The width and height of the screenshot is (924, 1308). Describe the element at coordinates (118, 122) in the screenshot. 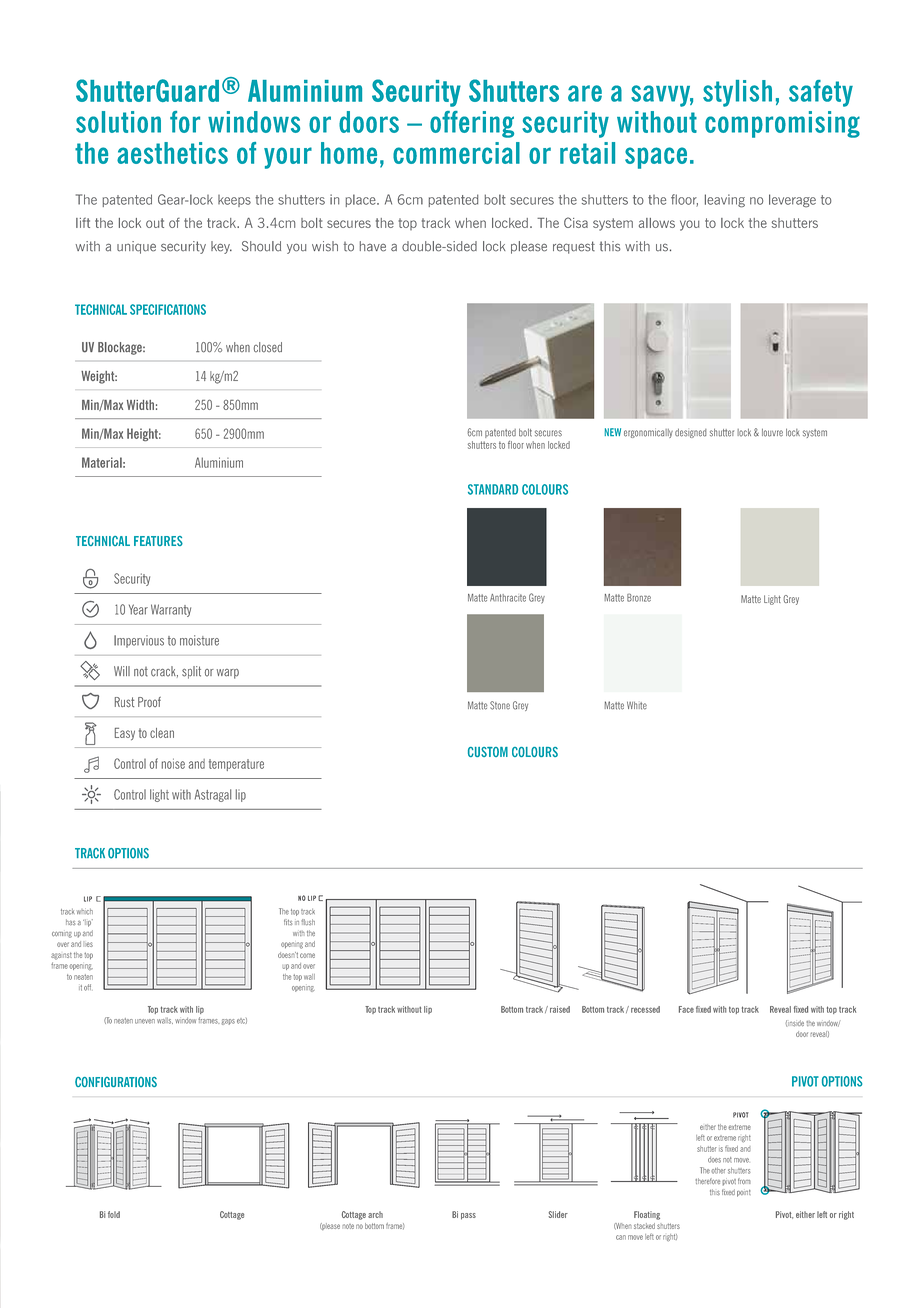

I see `solution` at that location.
